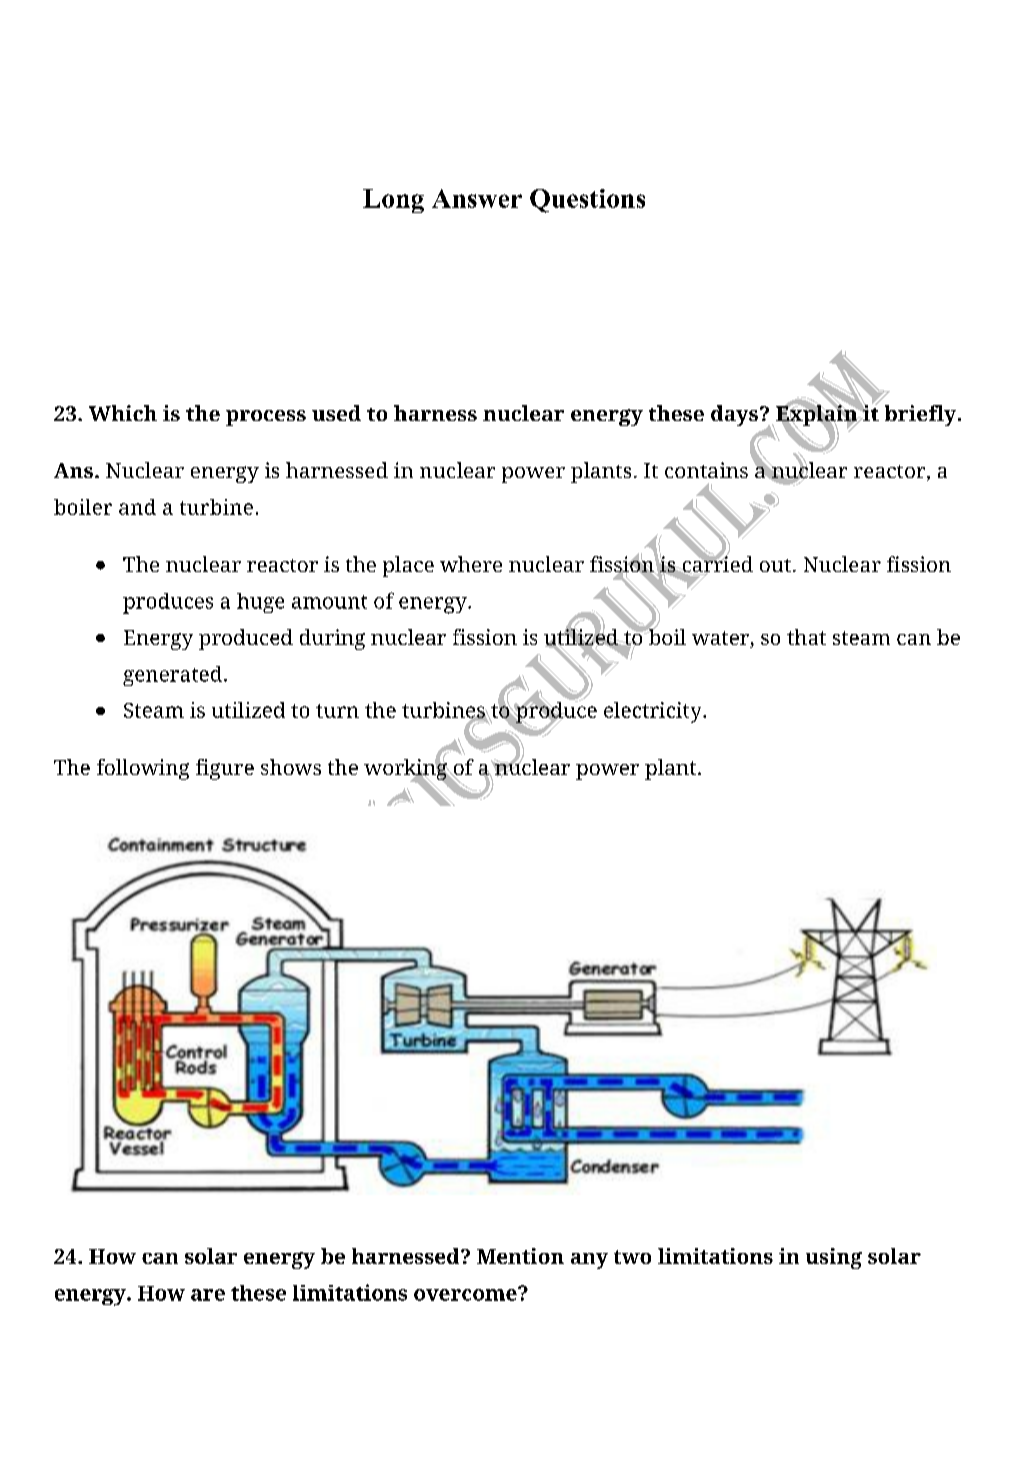  Describe the element at coordinates (225, 769) in the page. I see `figure` at that location.
